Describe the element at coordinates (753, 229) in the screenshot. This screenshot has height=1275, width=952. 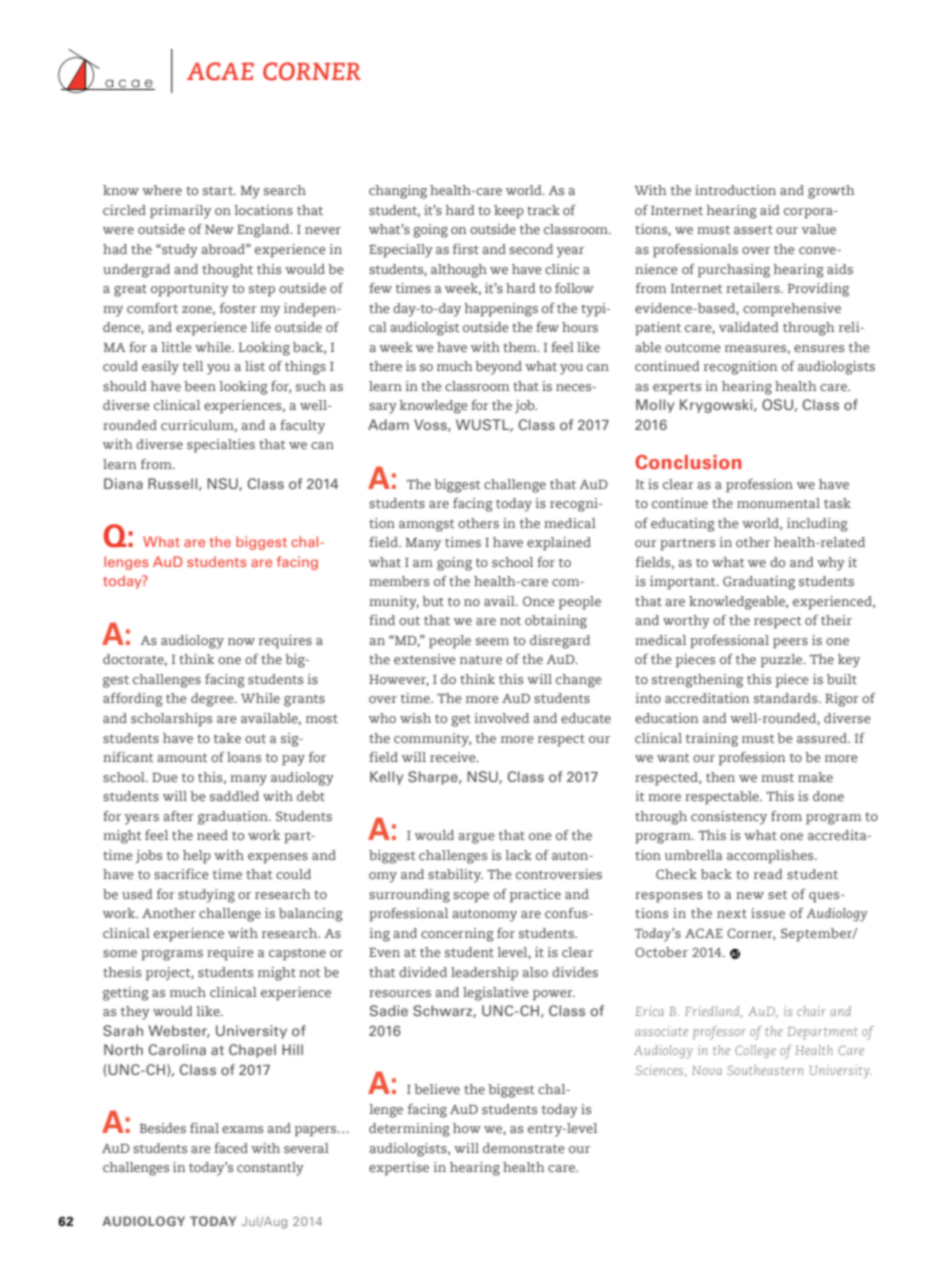
I see `assert` at that location.
